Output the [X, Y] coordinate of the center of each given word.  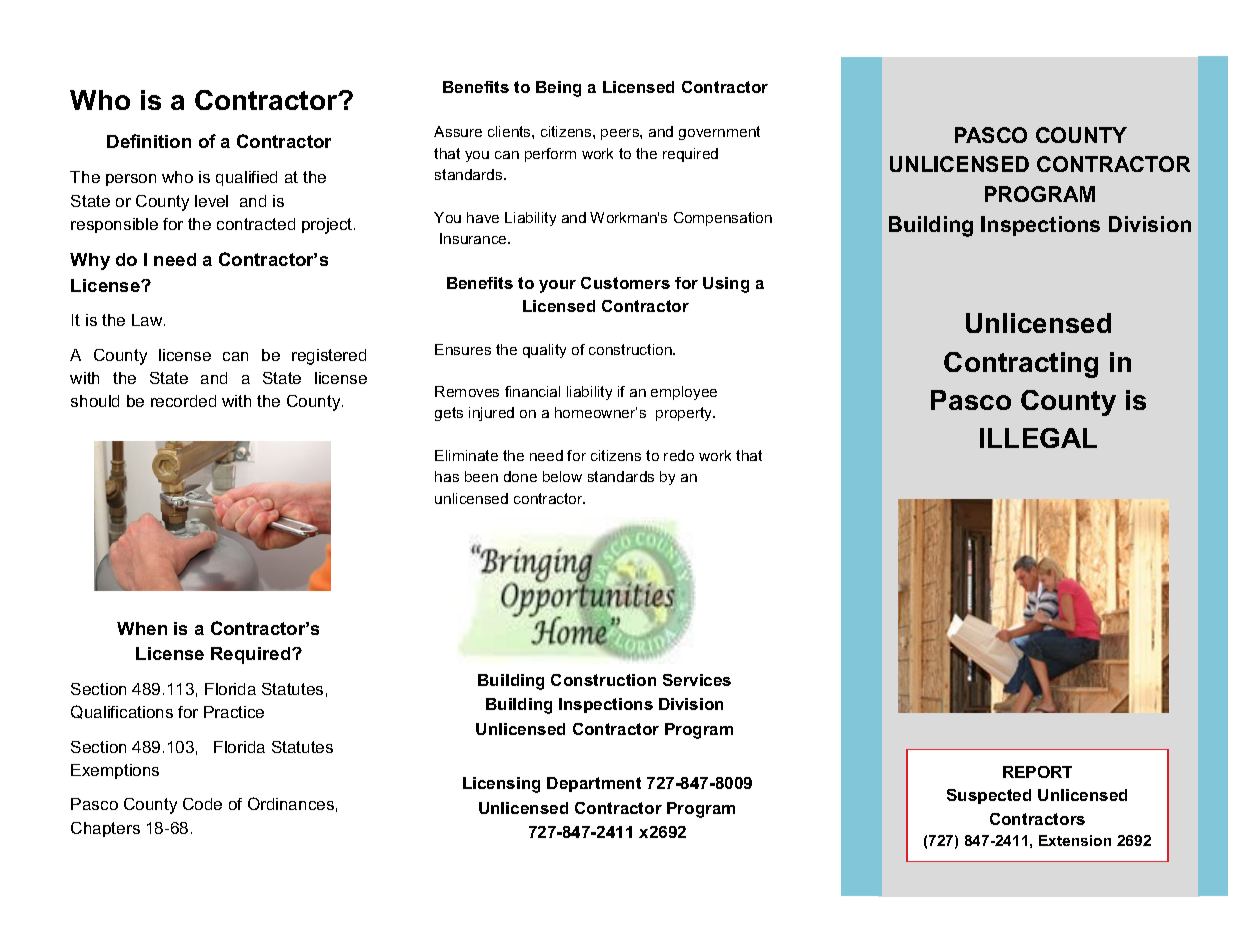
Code [202, 804]
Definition [149, 141]
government [719, 133]
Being [558, 89]
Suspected [989, 796]
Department [594, 784]
